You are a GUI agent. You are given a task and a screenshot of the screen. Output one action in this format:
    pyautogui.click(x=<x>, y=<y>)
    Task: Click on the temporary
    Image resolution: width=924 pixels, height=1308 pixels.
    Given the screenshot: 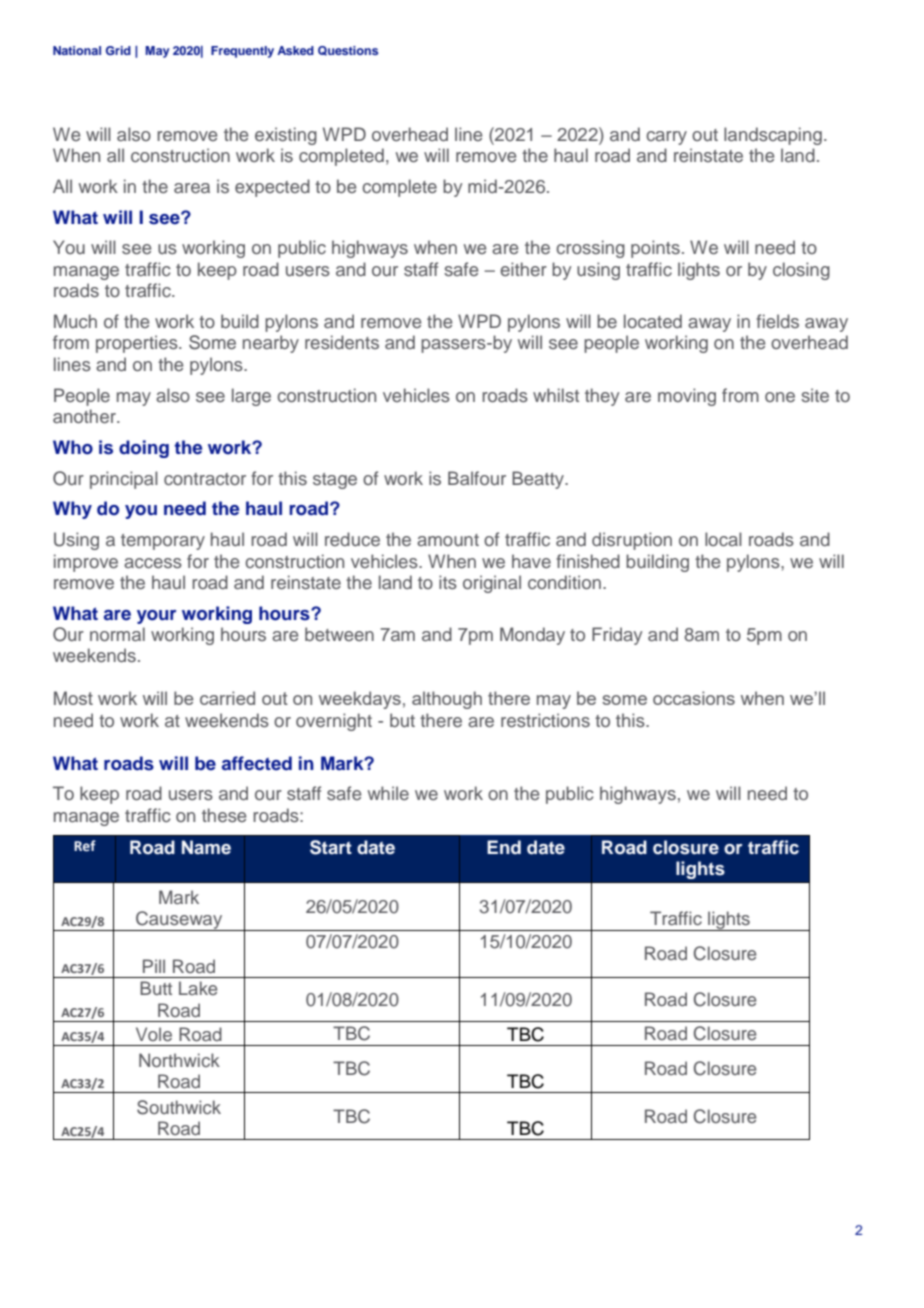 What is the action you would take?
    pyautogui.click(x=163, y=542)
